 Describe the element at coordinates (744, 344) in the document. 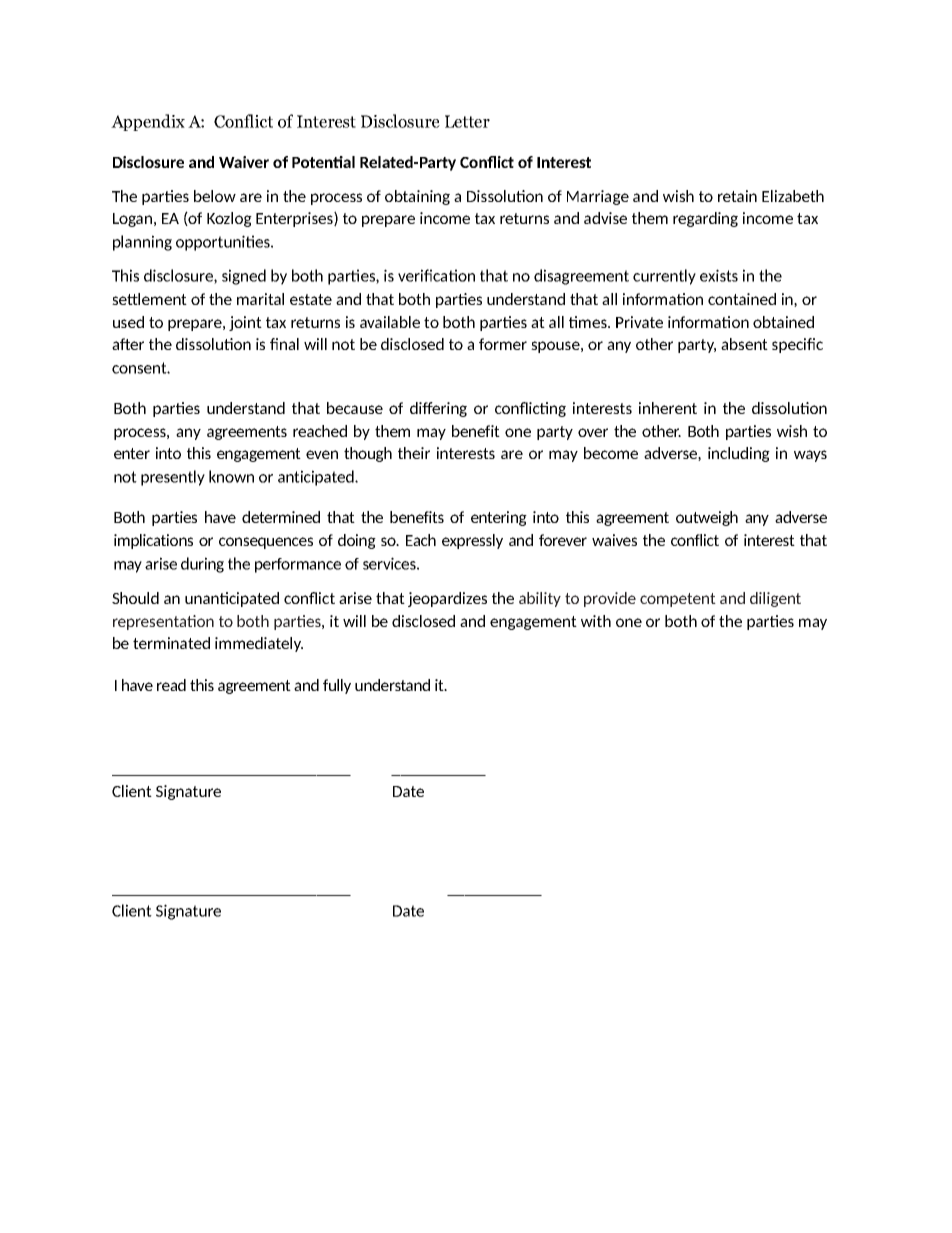

I see `absent` at that location.
